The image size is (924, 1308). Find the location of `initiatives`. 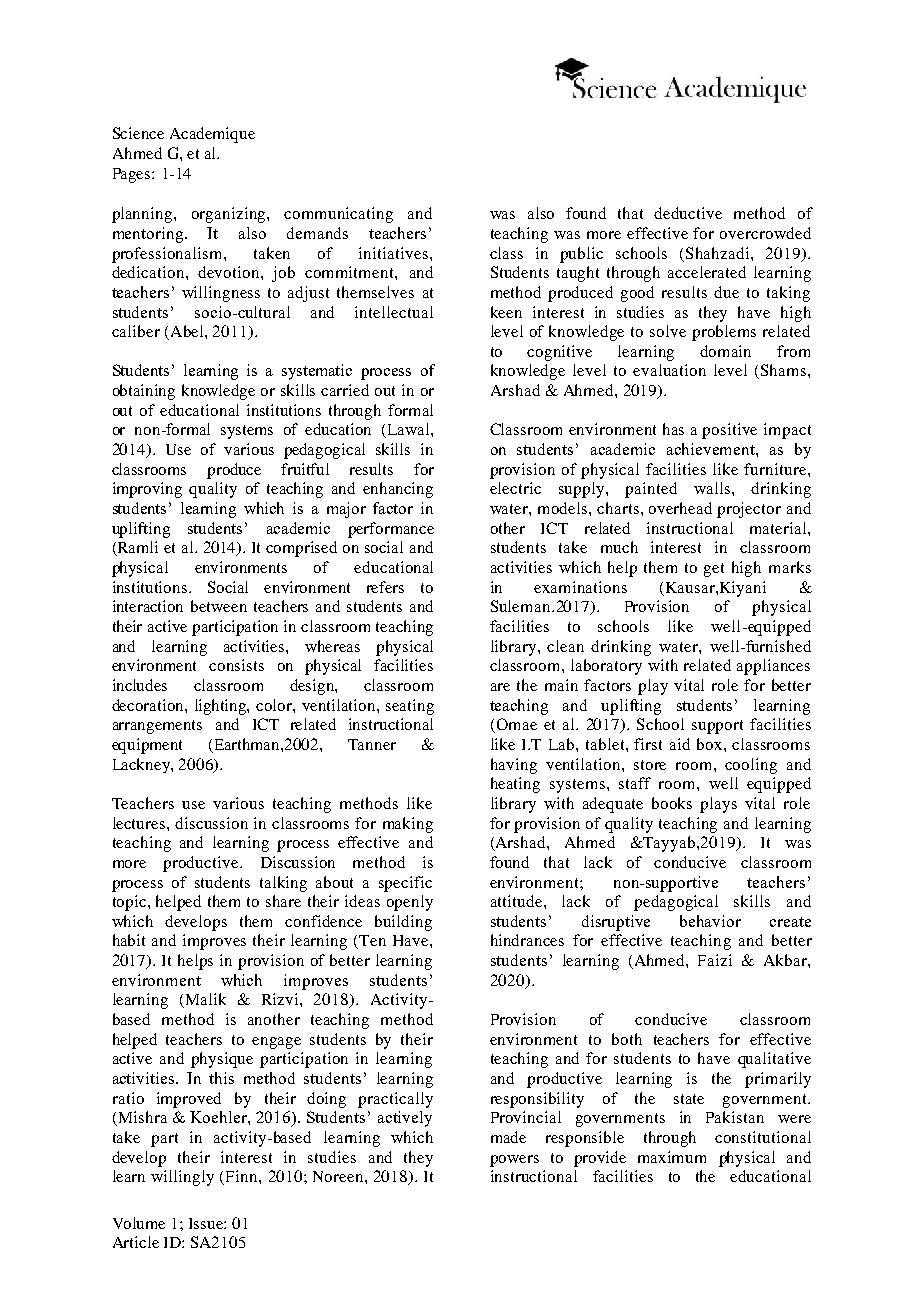

initiatives is located at coordinates (395, 253).
